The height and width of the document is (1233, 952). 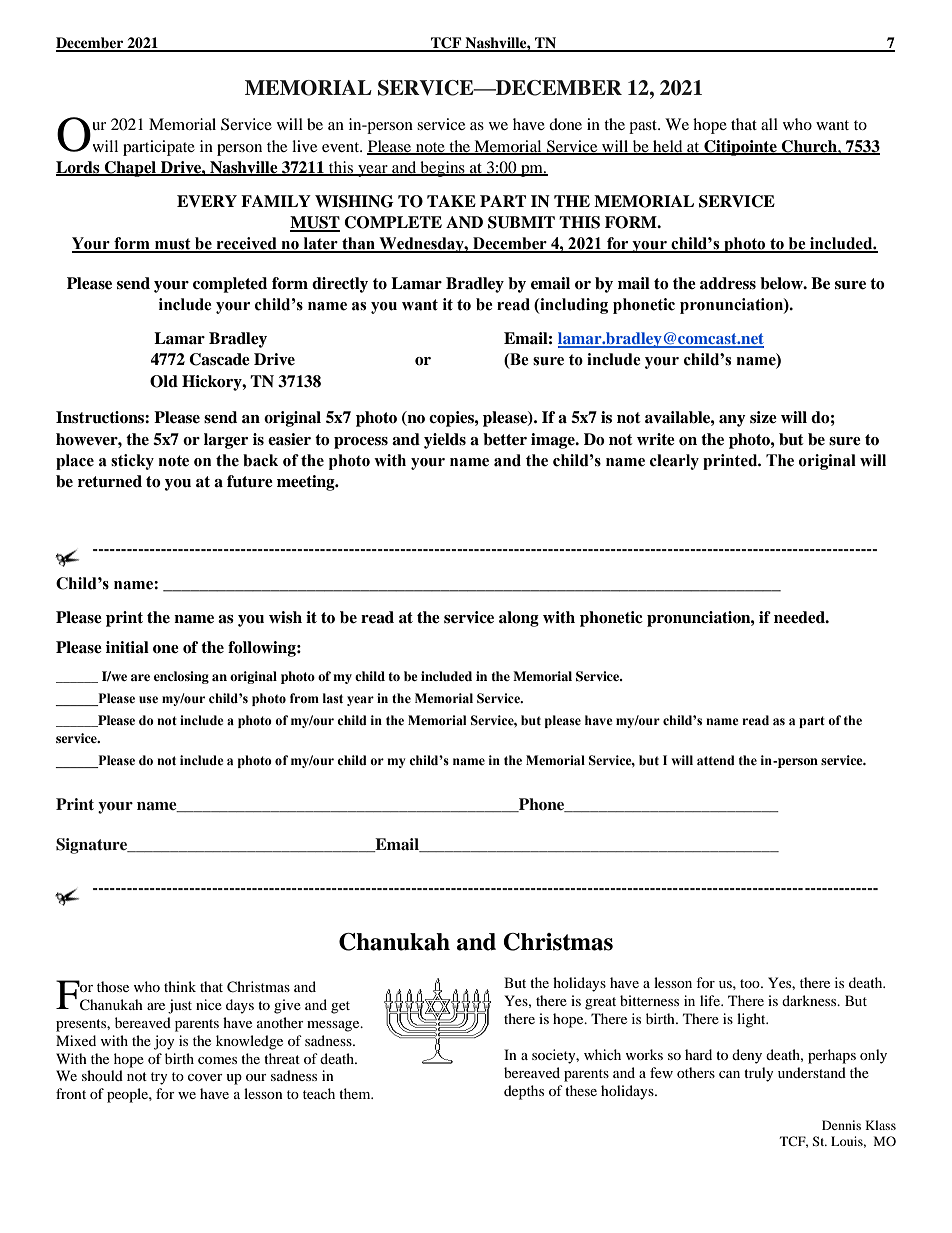 I want to click on great, so click(x=600, y=1003).
